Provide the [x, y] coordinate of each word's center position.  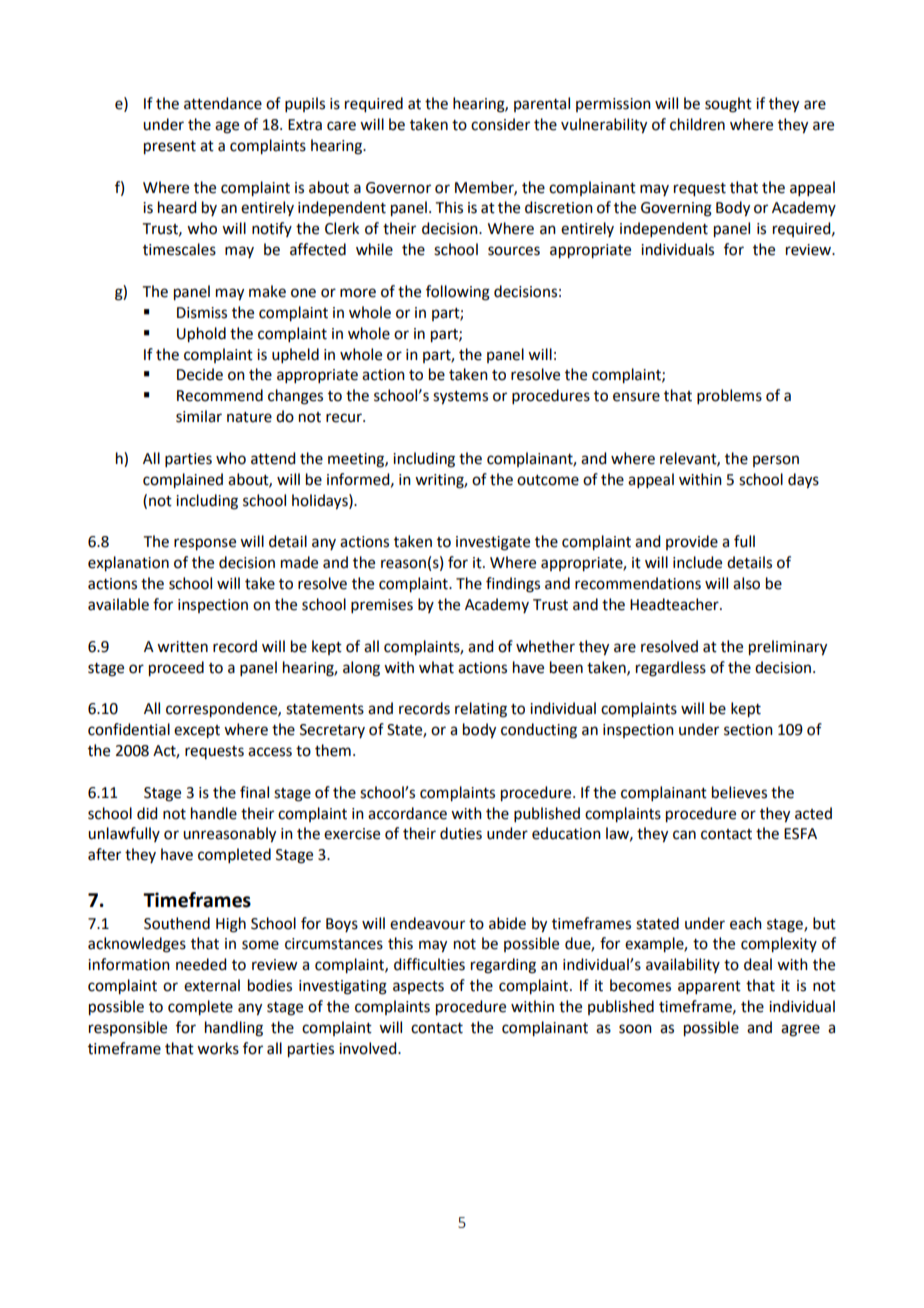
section [748, 730]
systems [460, 398]
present [170, 148]
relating [481, 710]
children [697, 124]
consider [500, 124]
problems [729, 396]
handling [234, 1029]
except [197, 732]
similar [199, 416]
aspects [418, 987]
